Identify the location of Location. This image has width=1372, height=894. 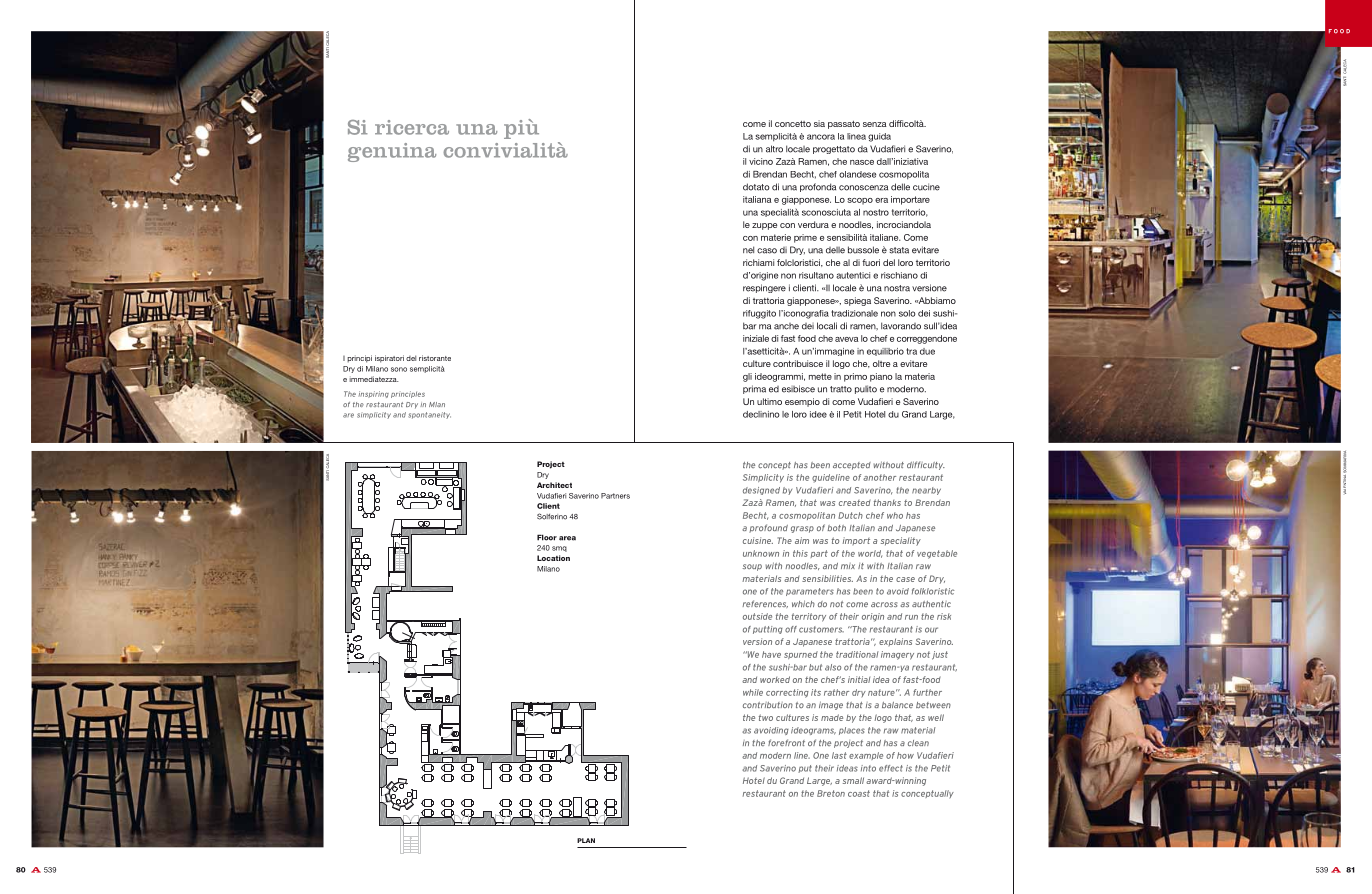
(553, 558).
